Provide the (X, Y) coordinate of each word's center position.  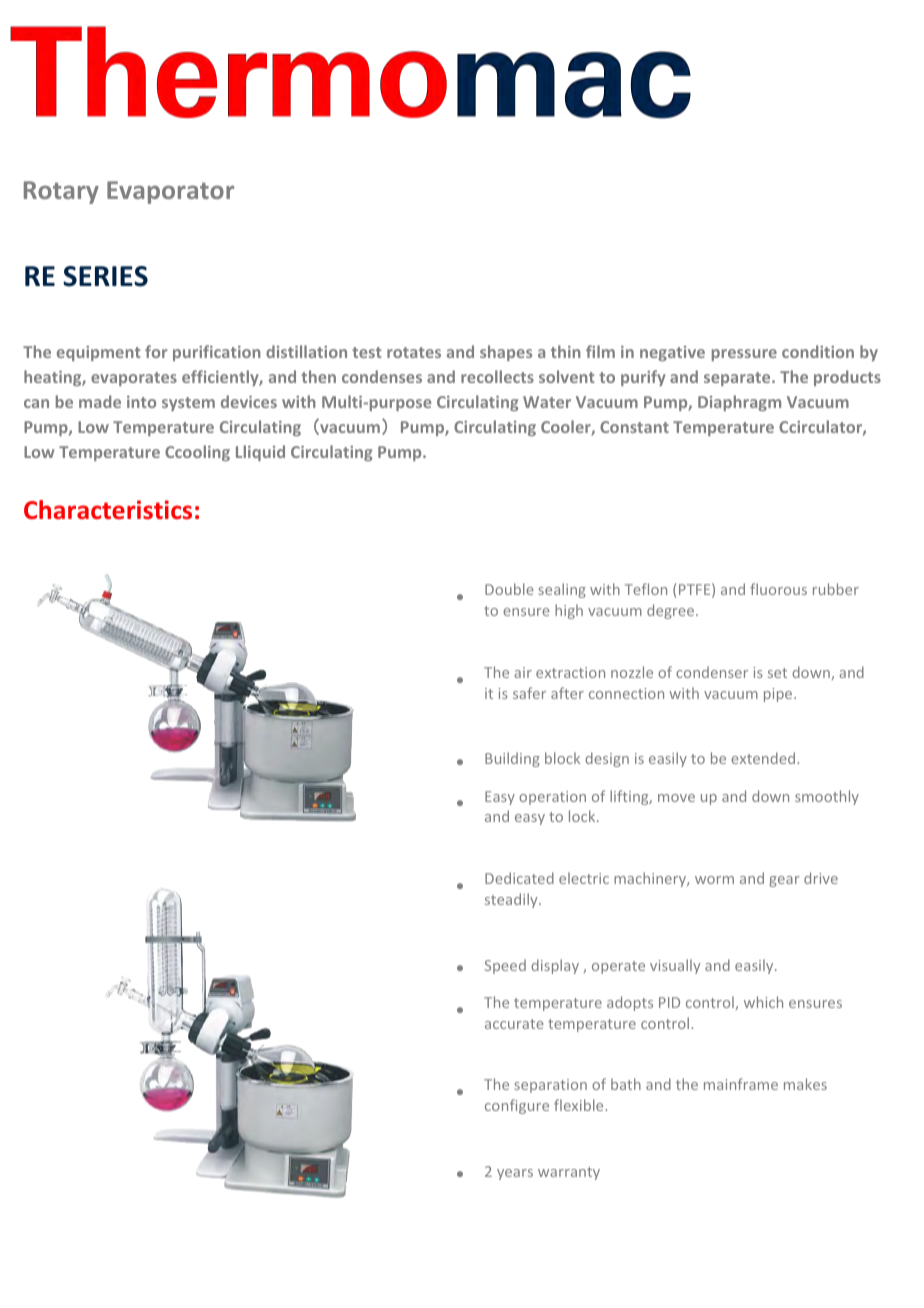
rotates (414, 352)
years (515, 1174)
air (523, 672)
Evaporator (170, 192)
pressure (744, 355)
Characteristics (108, 510)
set (777, 673)
